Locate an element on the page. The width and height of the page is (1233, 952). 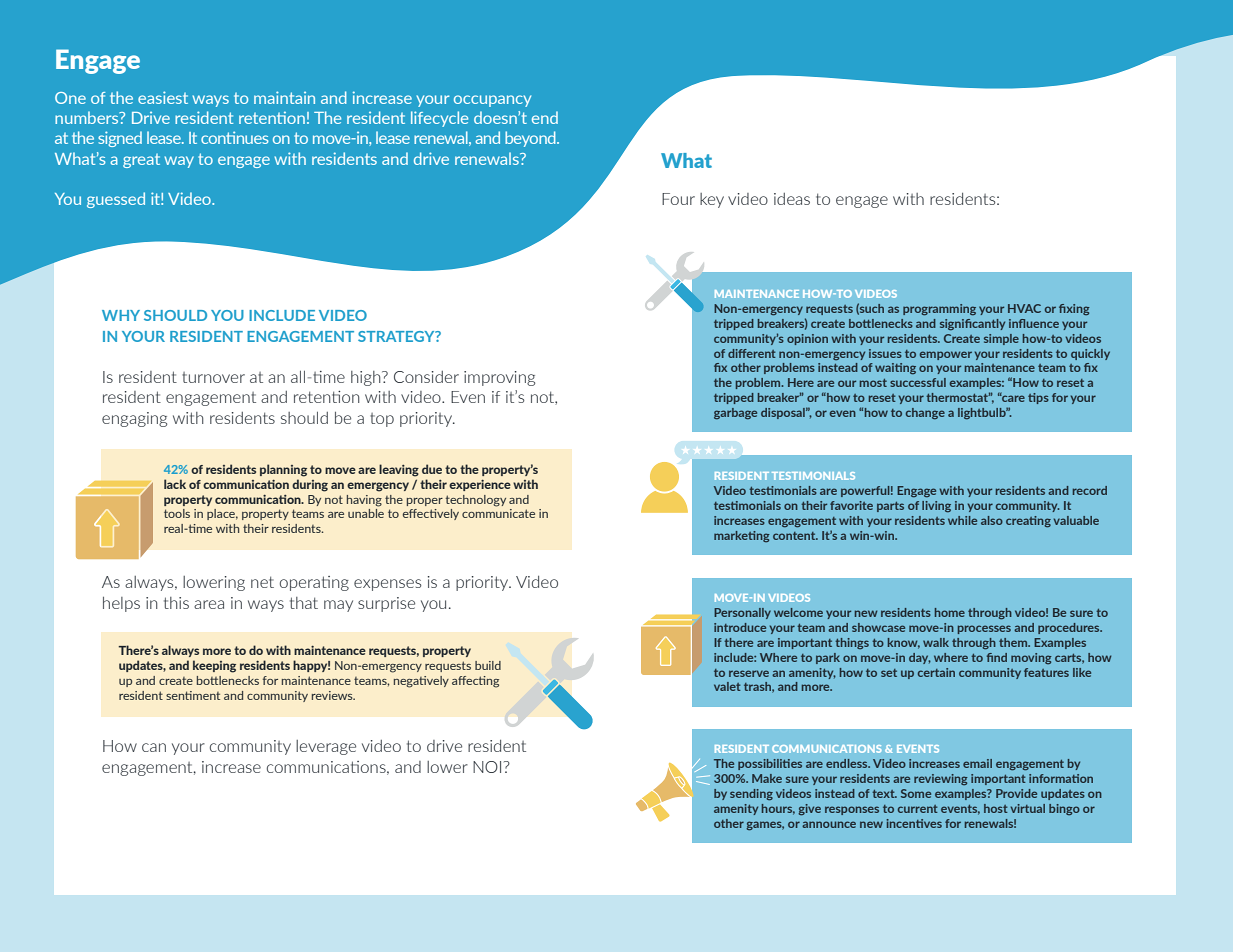
continues is located at coordinates (235, 137).
